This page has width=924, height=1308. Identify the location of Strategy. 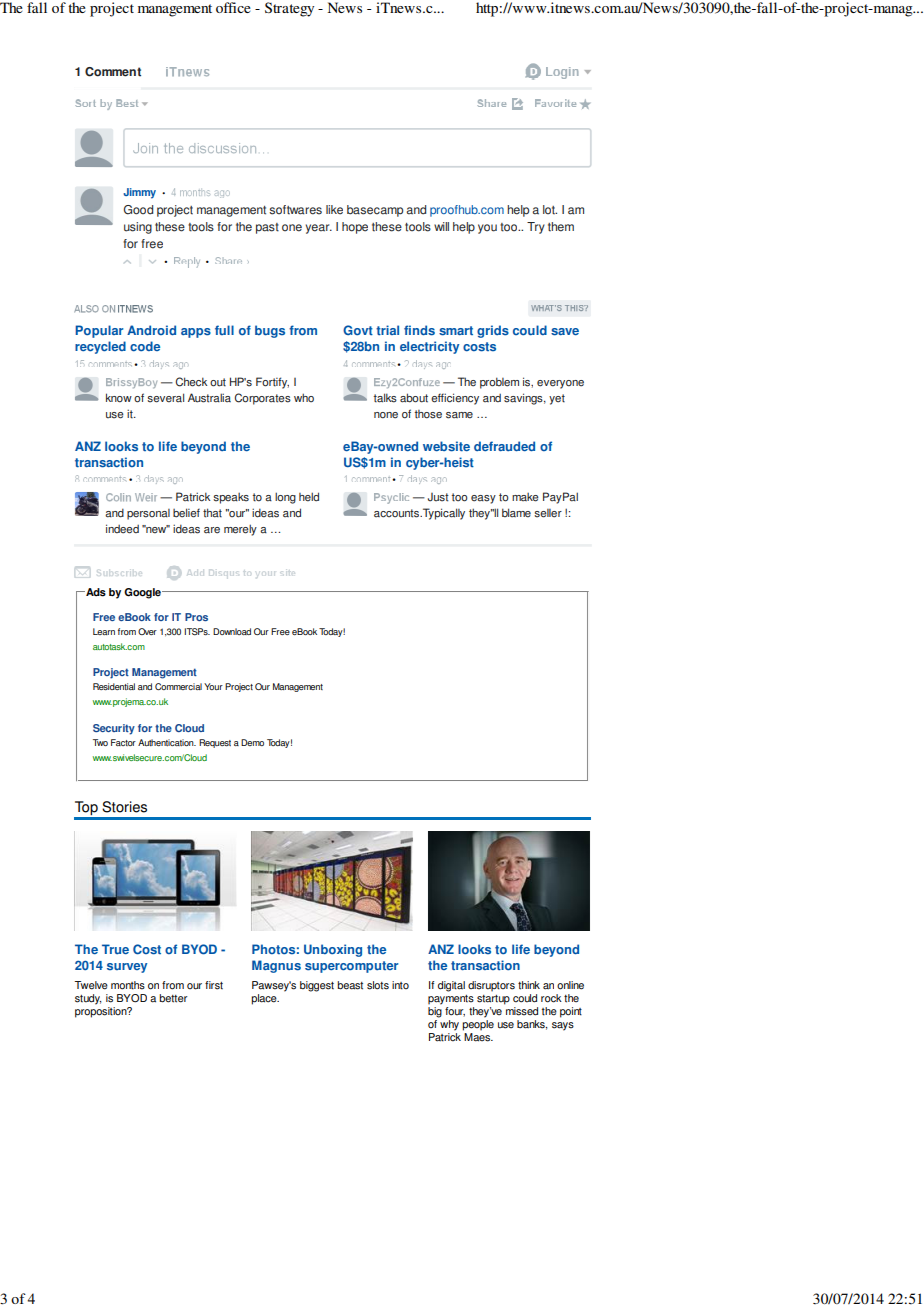
(289, 9).
